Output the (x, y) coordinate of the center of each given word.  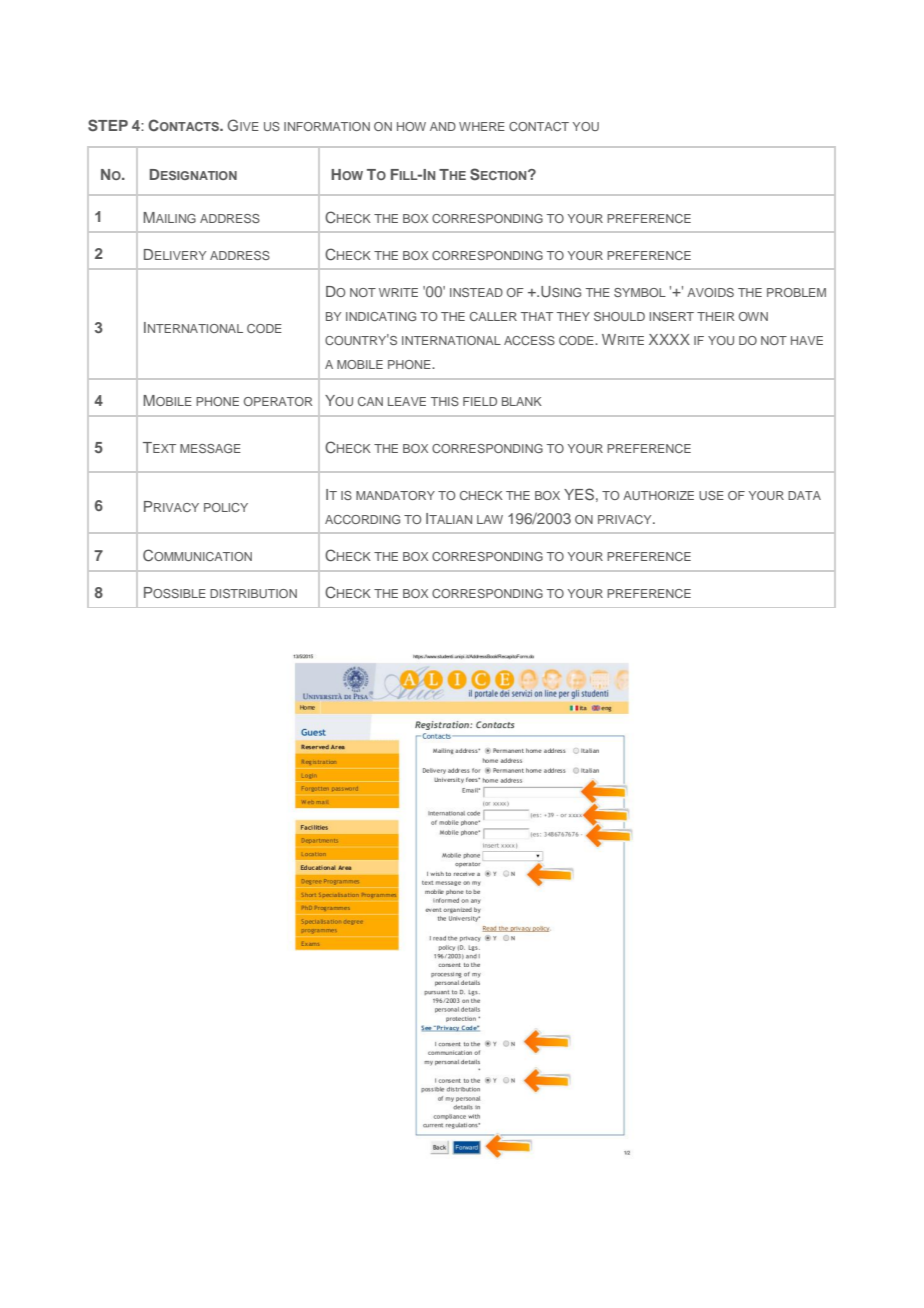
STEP (108, 125)
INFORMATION (327, 126)
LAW (490, 519)
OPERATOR (278, 401)
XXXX (669, 339)
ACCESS (529, 340)
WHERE (482, 126)
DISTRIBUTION (253, 593)
